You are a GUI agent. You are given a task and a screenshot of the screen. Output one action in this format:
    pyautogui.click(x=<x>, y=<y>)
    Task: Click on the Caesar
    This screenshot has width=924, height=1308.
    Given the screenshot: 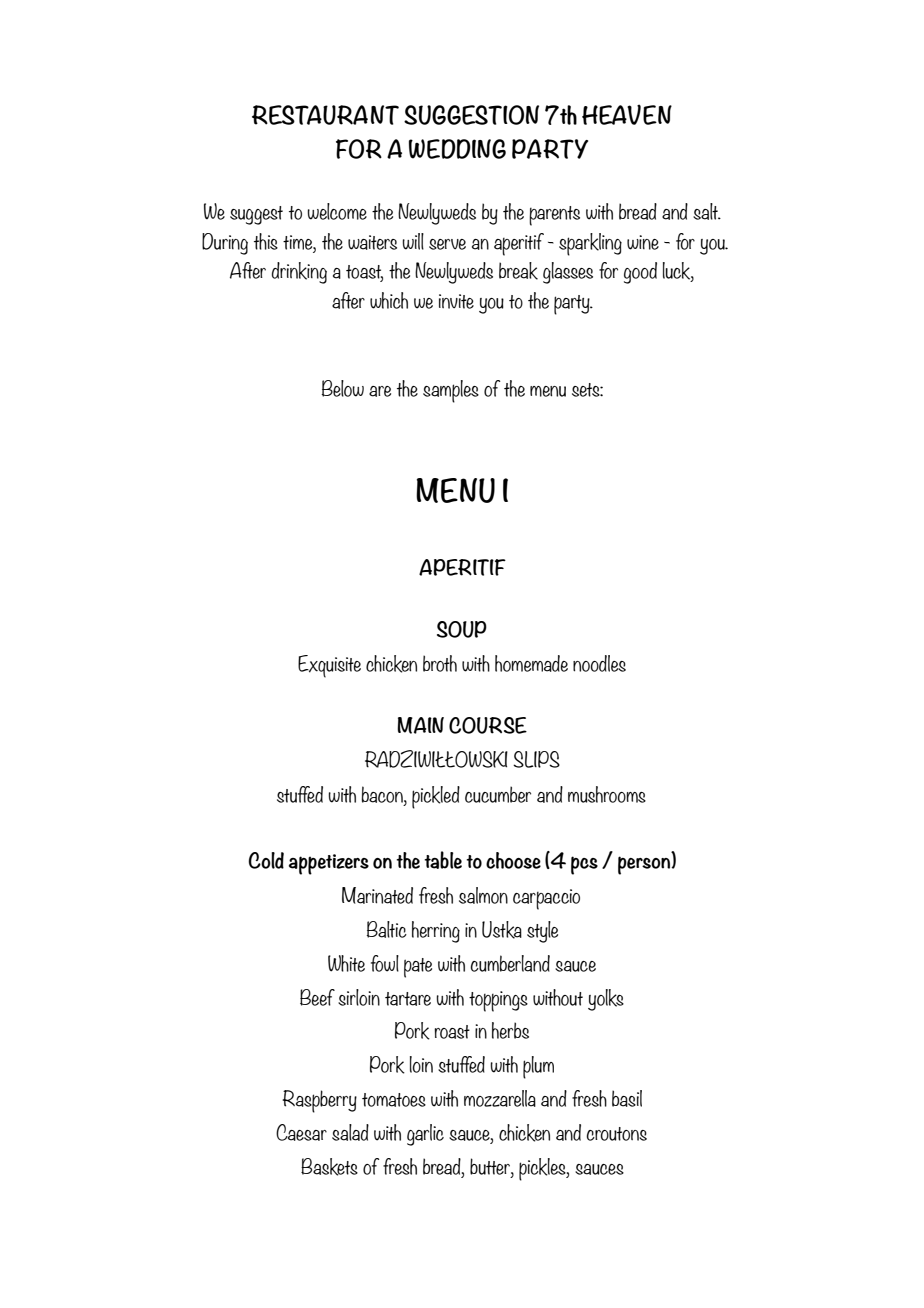 What is the action you would take?
    pyautogui.click(x=301, y=1132)
